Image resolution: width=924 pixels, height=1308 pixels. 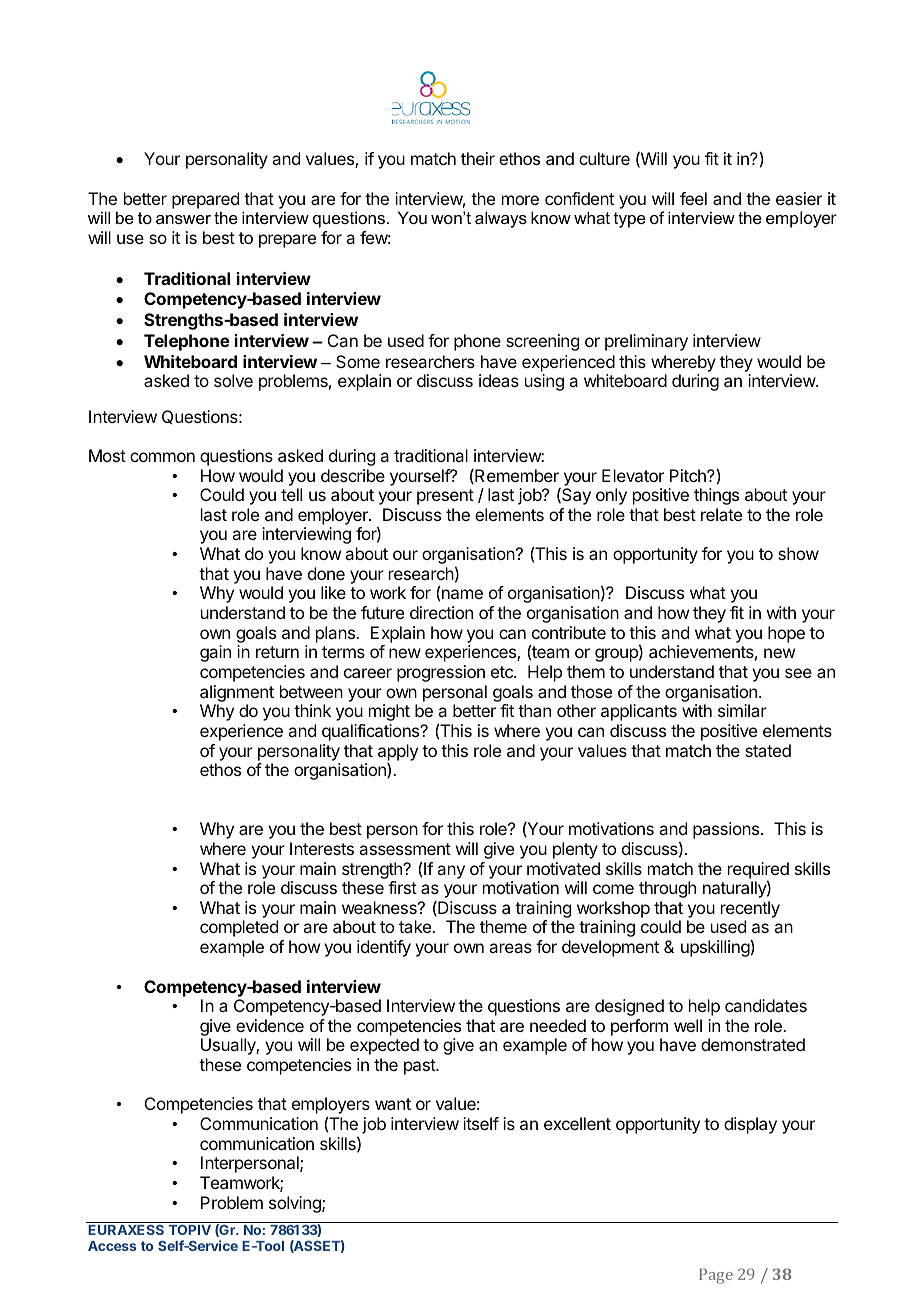 What do you see at coordinates (721, 514) in the document?
I see `relate` at bounding box center [721, 514].
